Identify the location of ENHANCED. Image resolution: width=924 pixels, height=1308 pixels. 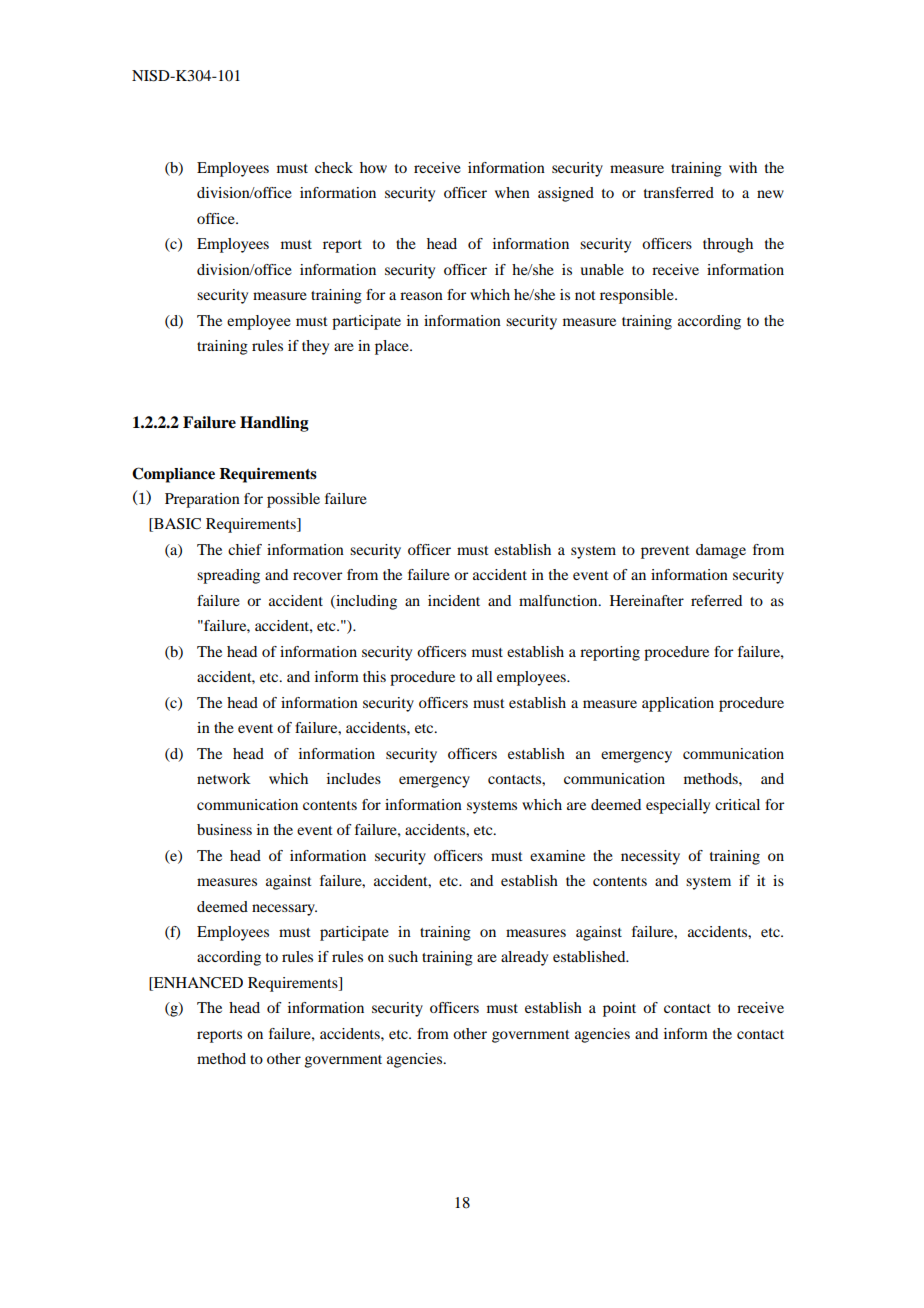
(197, 984).
